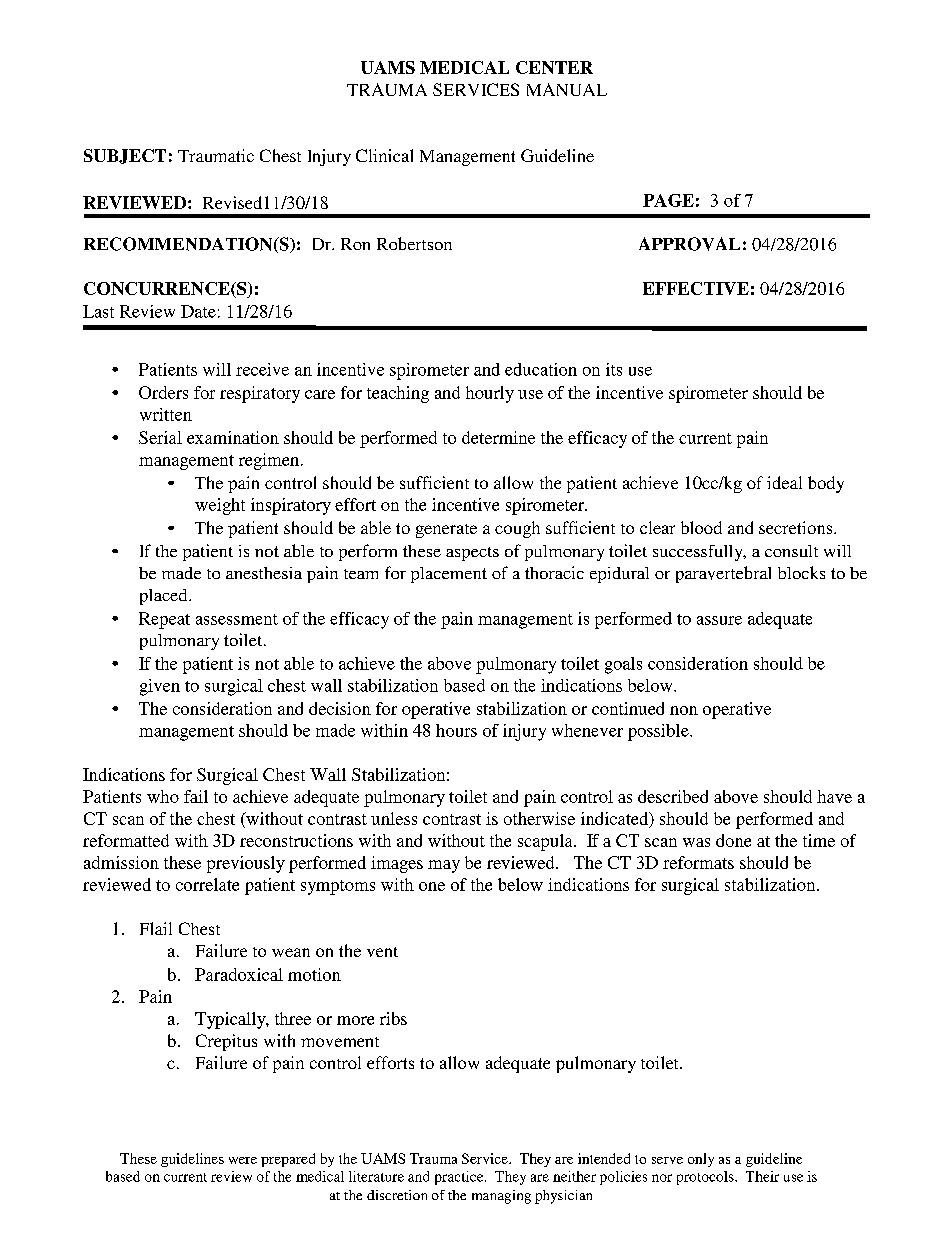 Image resolution: width=952 pixels, height=1233 pixels. I want to click on reformats, so click(698, 862).
